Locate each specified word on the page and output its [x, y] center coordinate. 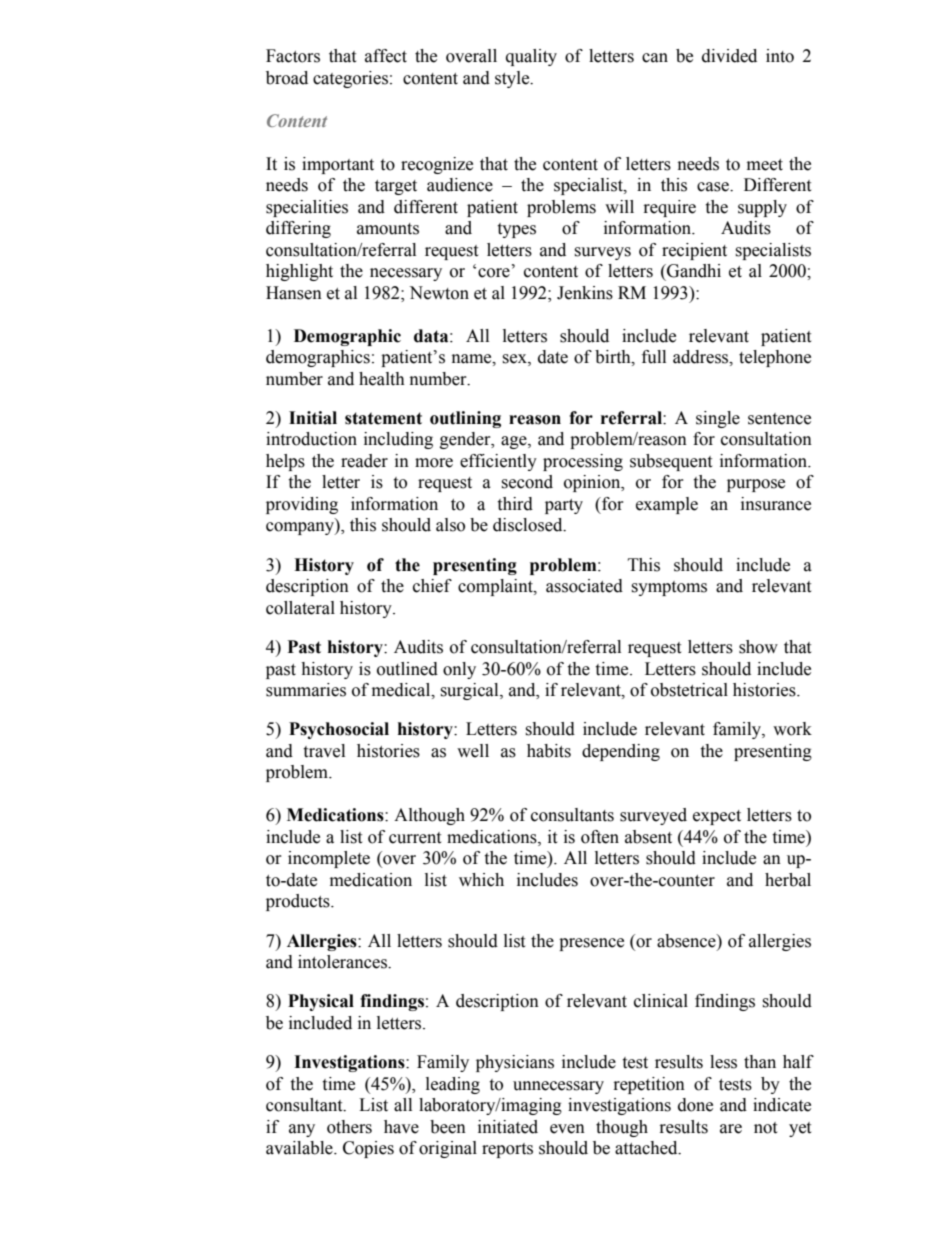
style [513, 79]
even [567, 1129]
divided [729, 56]
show [758, 647]
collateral [300, 608]
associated [584, 586]
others [349, 1127]
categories [350, 79]
